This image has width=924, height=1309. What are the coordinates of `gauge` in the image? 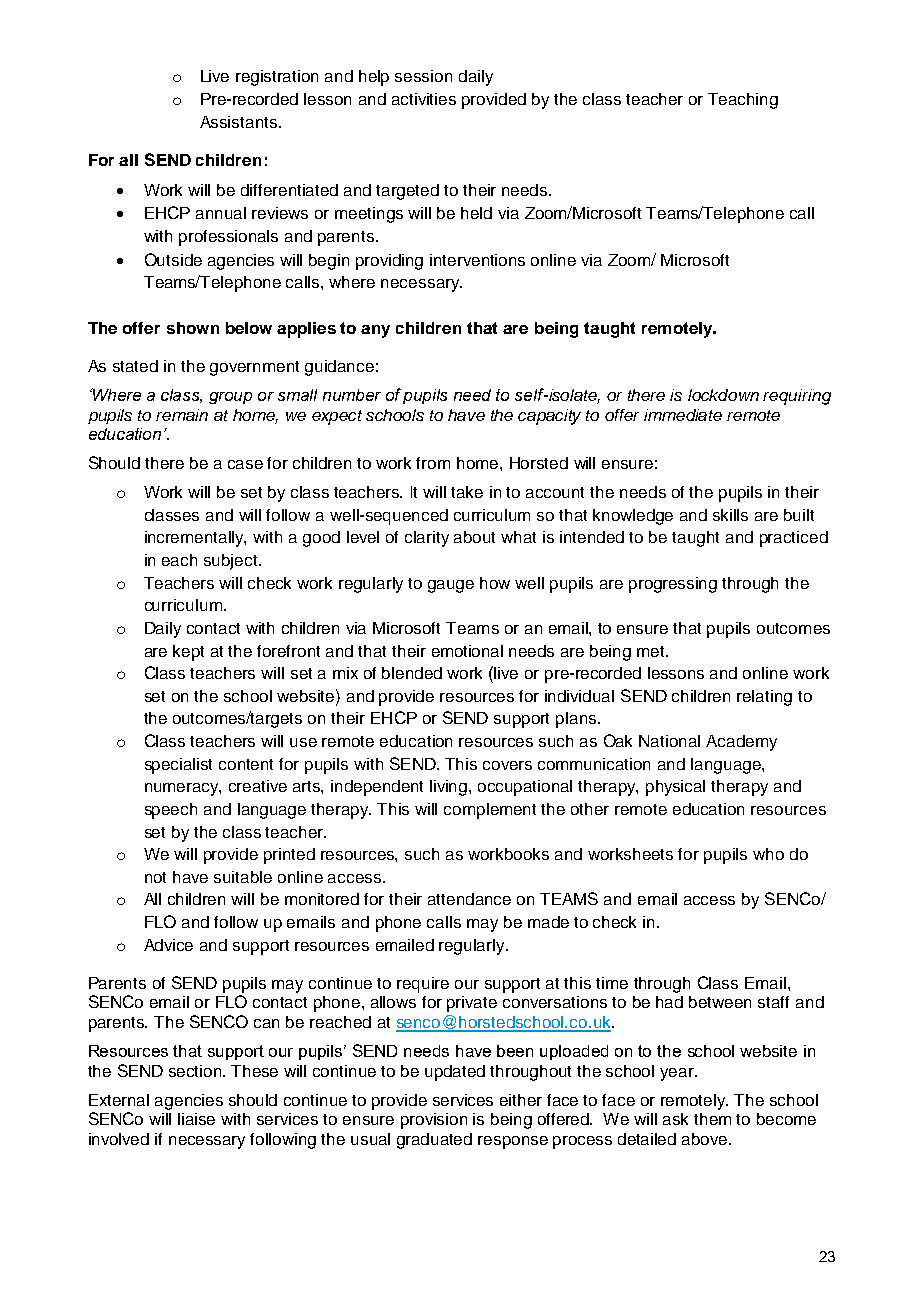 It's located at (451, 586).
